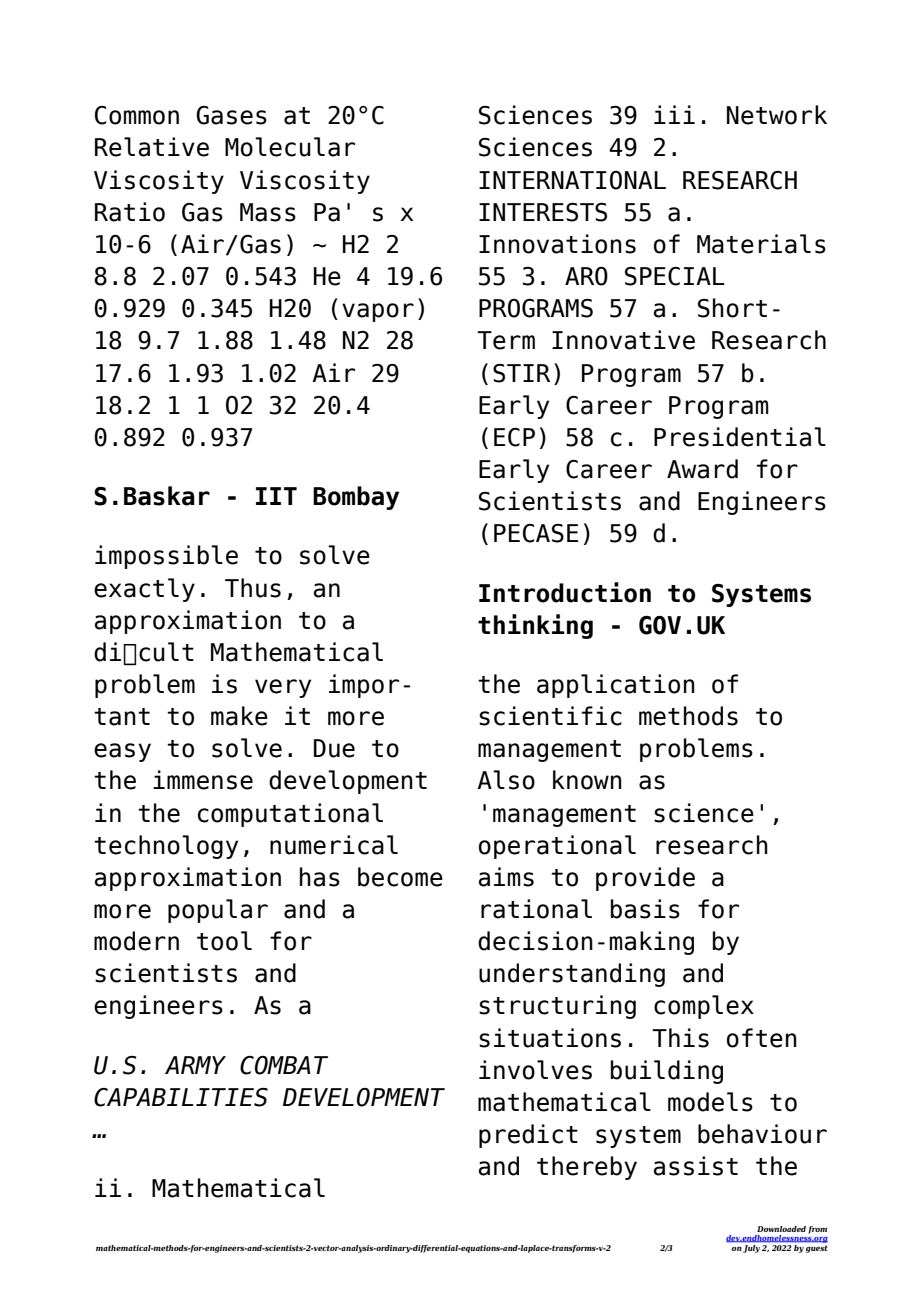 The height and width of the document is (1311, 924). Describe the element at coordinates (696, 1166) in the document. I see `assist` at that location.
